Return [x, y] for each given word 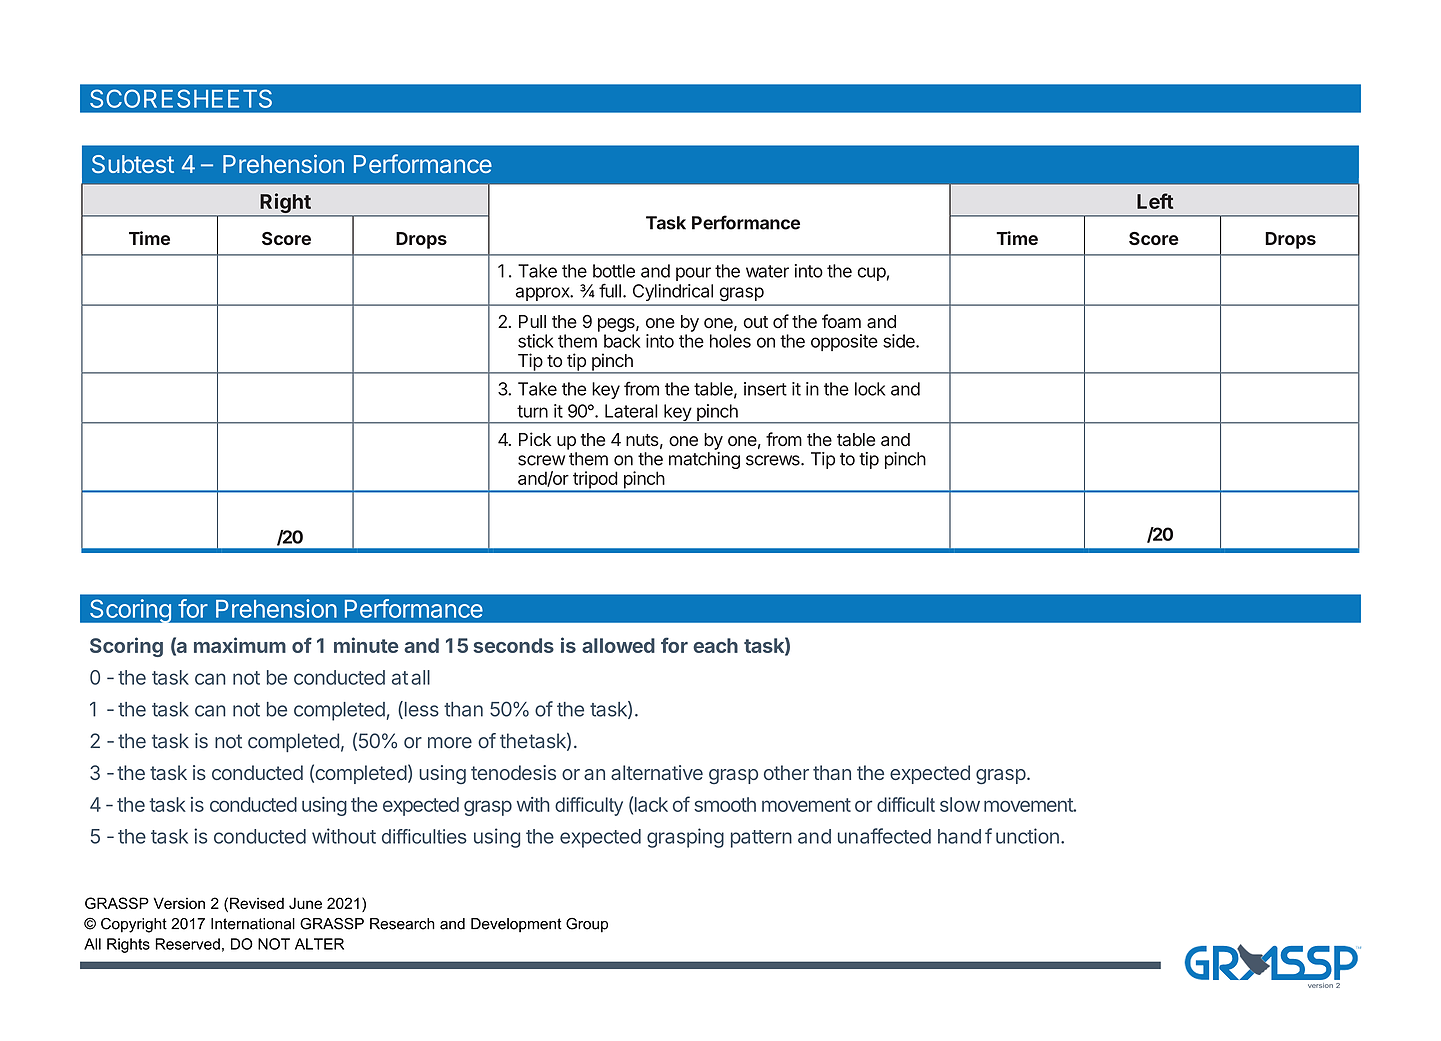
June [305, 903]
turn [532, 411]
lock [870, 389]
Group [587, 925]
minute [366, 645]
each [715, 645]
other [786, 772]
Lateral [631, 411]
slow [960, 804]
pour [693, 274]
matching [704, 460]
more [450, 743]
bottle [614, 271]
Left [1155, 201]
